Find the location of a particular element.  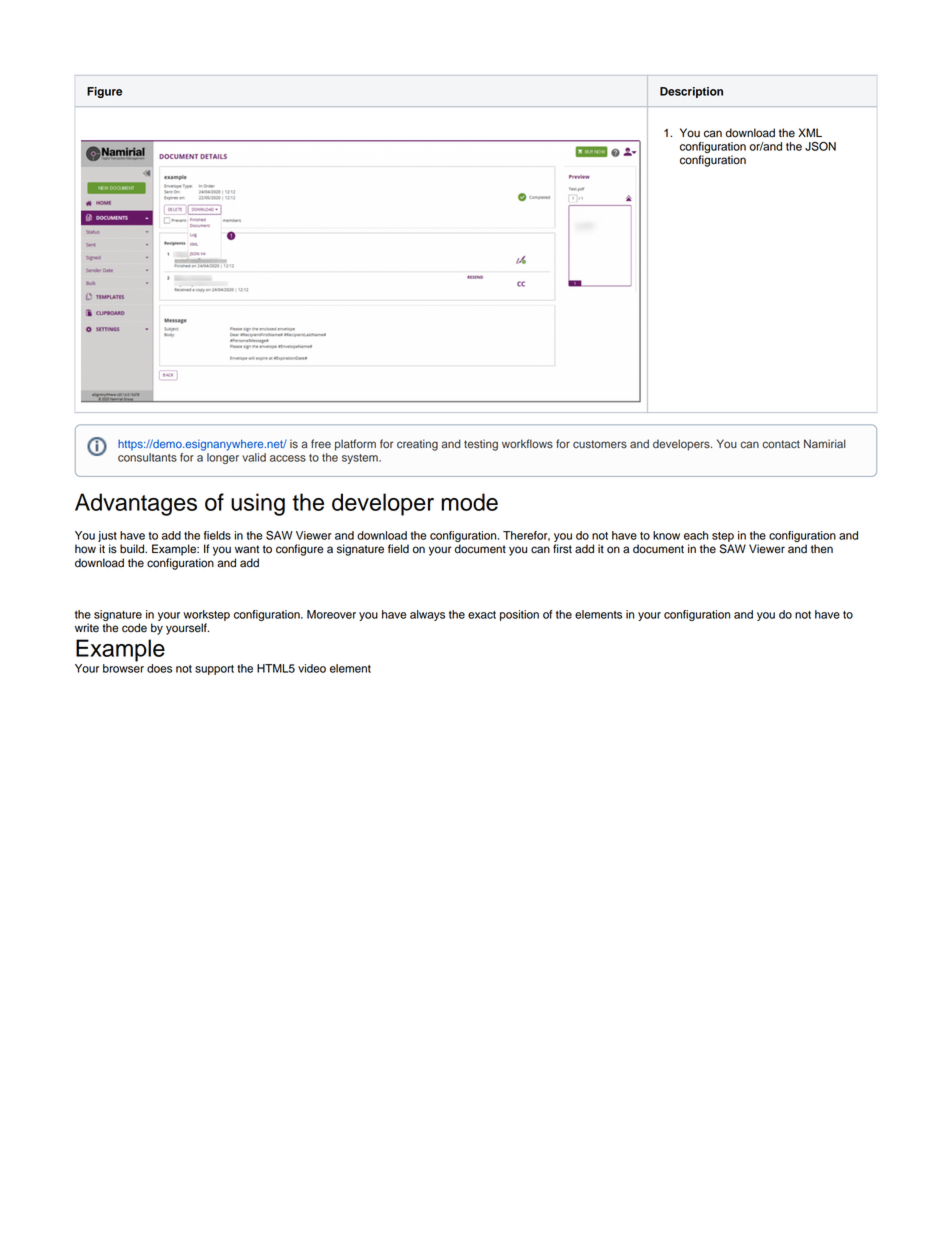

mode is located at coordinates (469, 502).
